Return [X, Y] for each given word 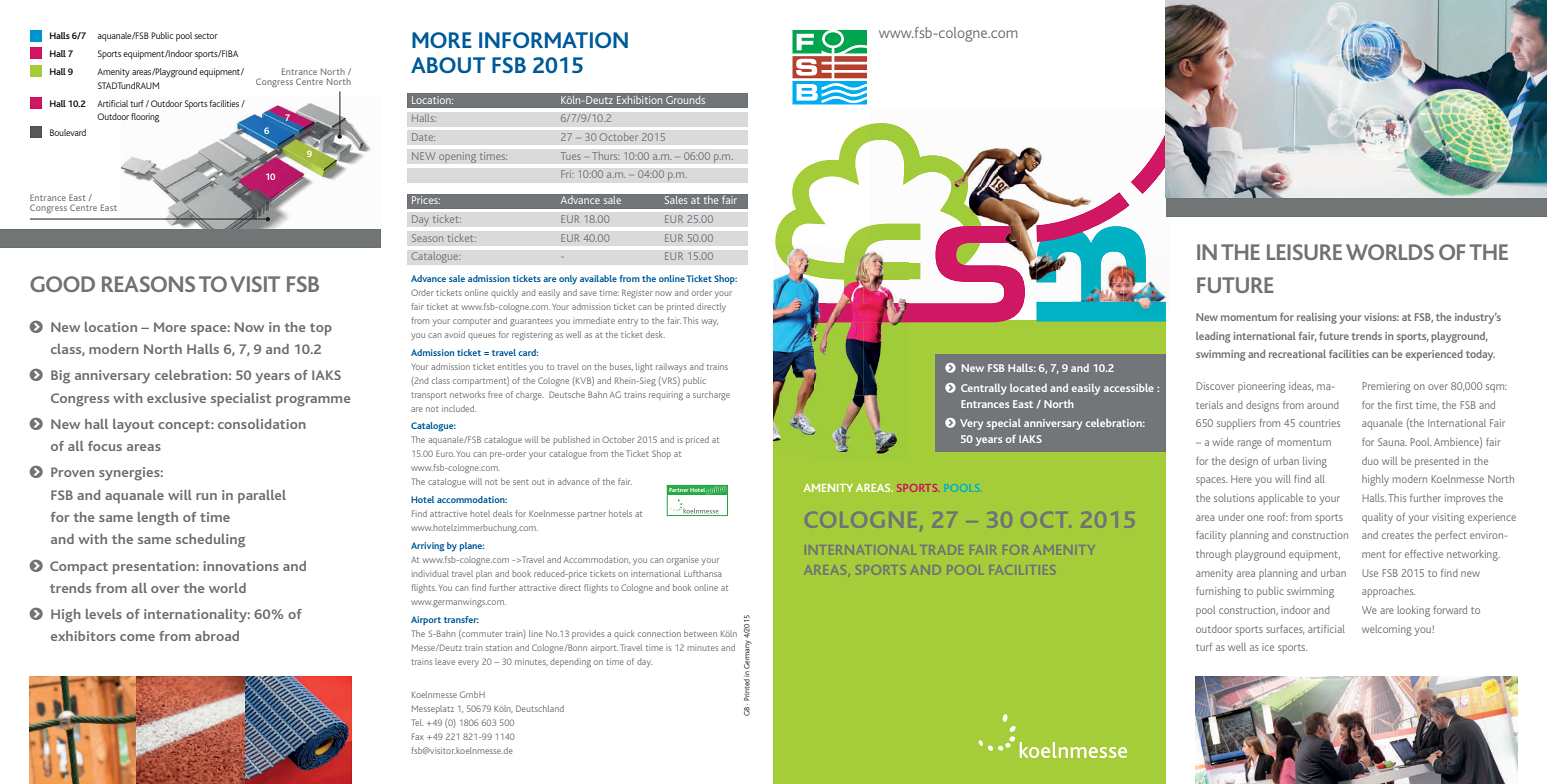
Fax [418, 736]
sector [206, 36]
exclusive [176, 398]
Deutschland [540, 708]
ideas [1301, 387]
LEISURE [1304, 252]
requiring [666, 396]
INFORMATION [553, 40]
